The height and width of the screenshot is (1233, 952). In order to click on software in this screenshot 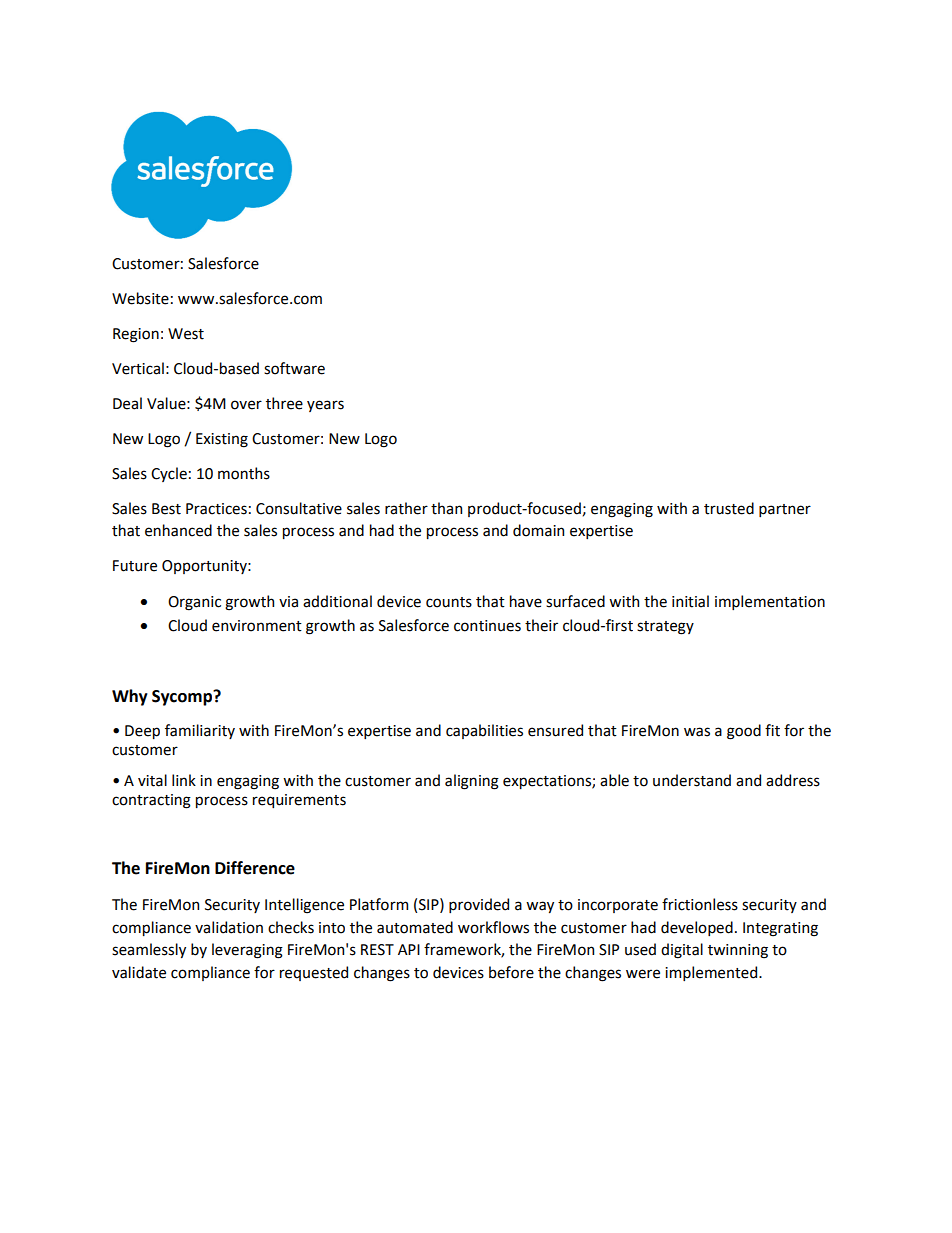, I will do `click(294, 368)`.
